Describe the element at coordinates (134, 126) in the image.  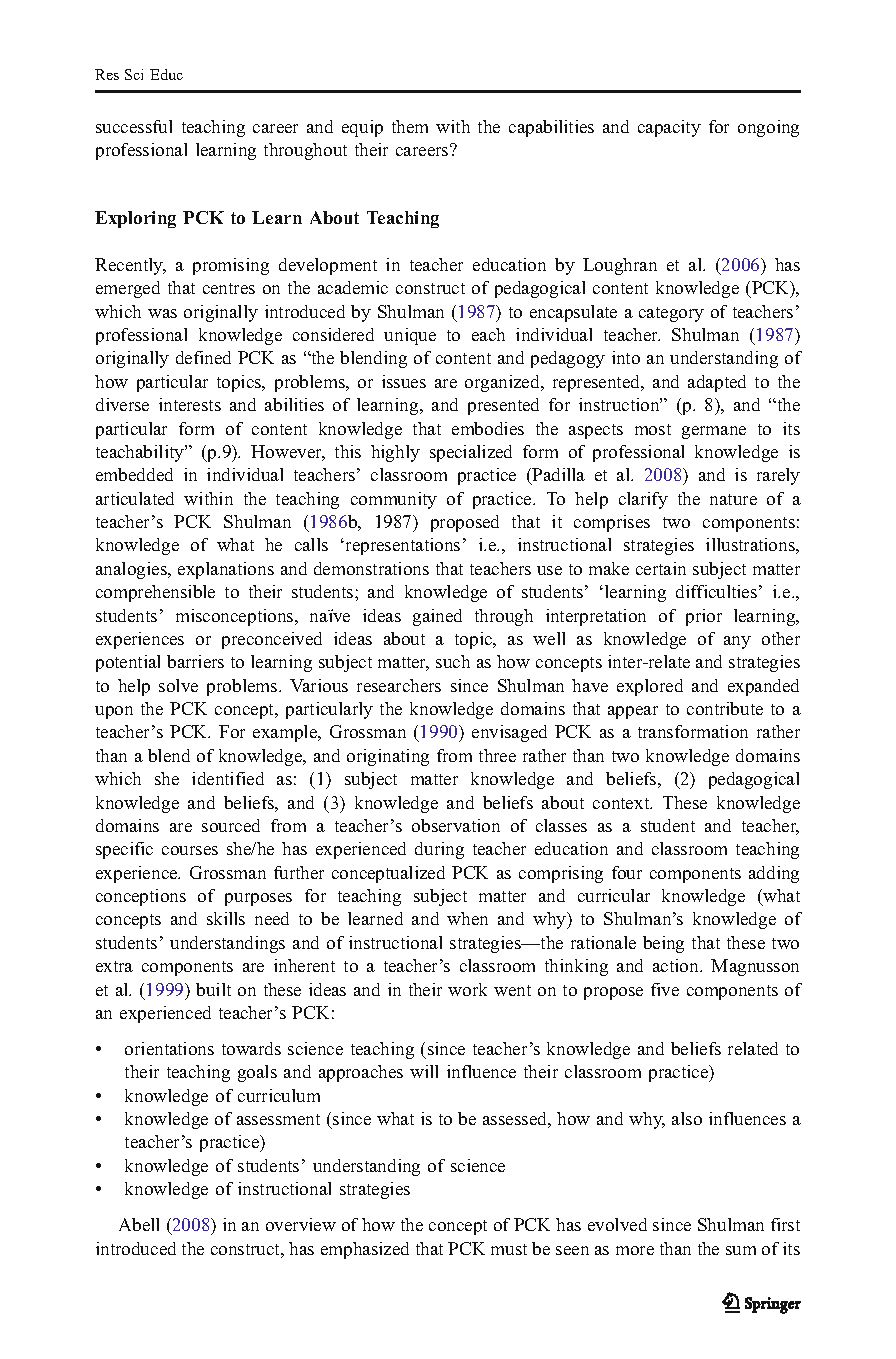
I see `successful` at that location.
